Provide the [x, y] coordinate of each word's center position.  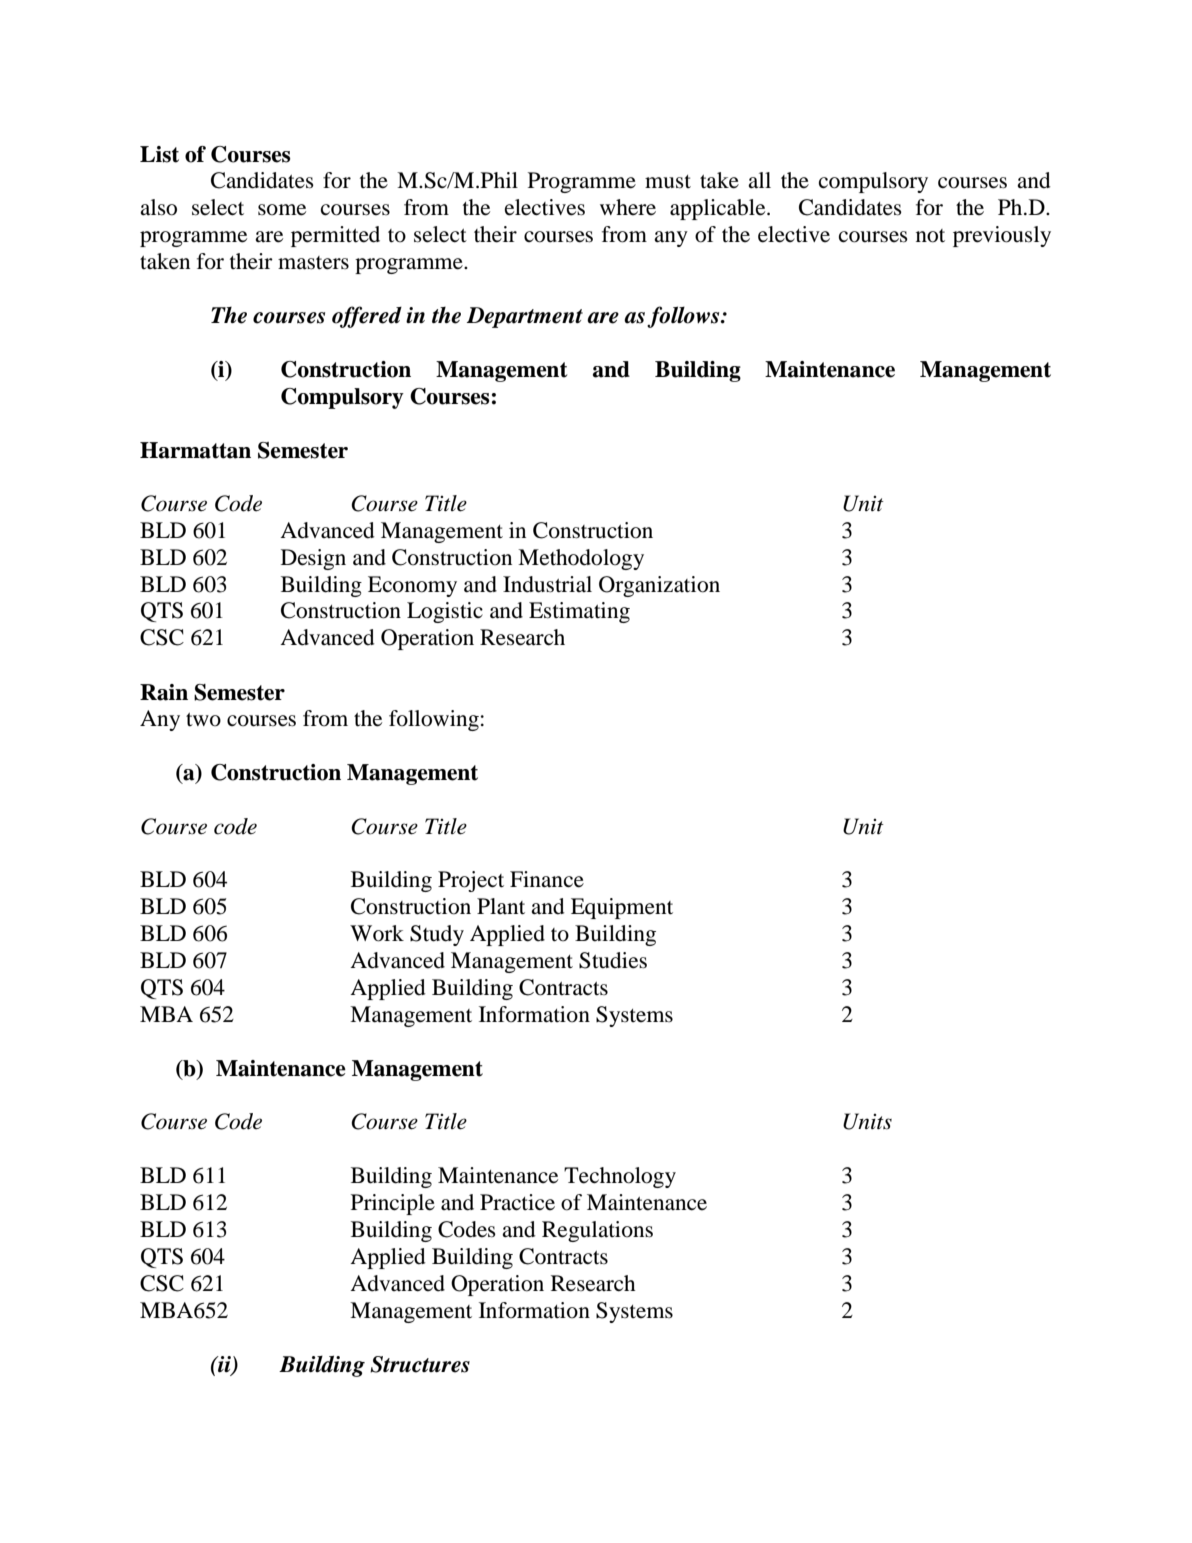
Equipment [622, 908]
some [282, 210]
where [628, 207]
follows [684, 317]
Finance [547, 879]
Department [525, 317]
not [930, 236]
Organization [659, 586]
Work [377, 933]
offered [367, 317]
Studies [613, 960]
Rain [164, 692]
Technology [620, 1177]
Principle [393, 1204]
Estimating [579, 612]
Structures [420, 1364]
